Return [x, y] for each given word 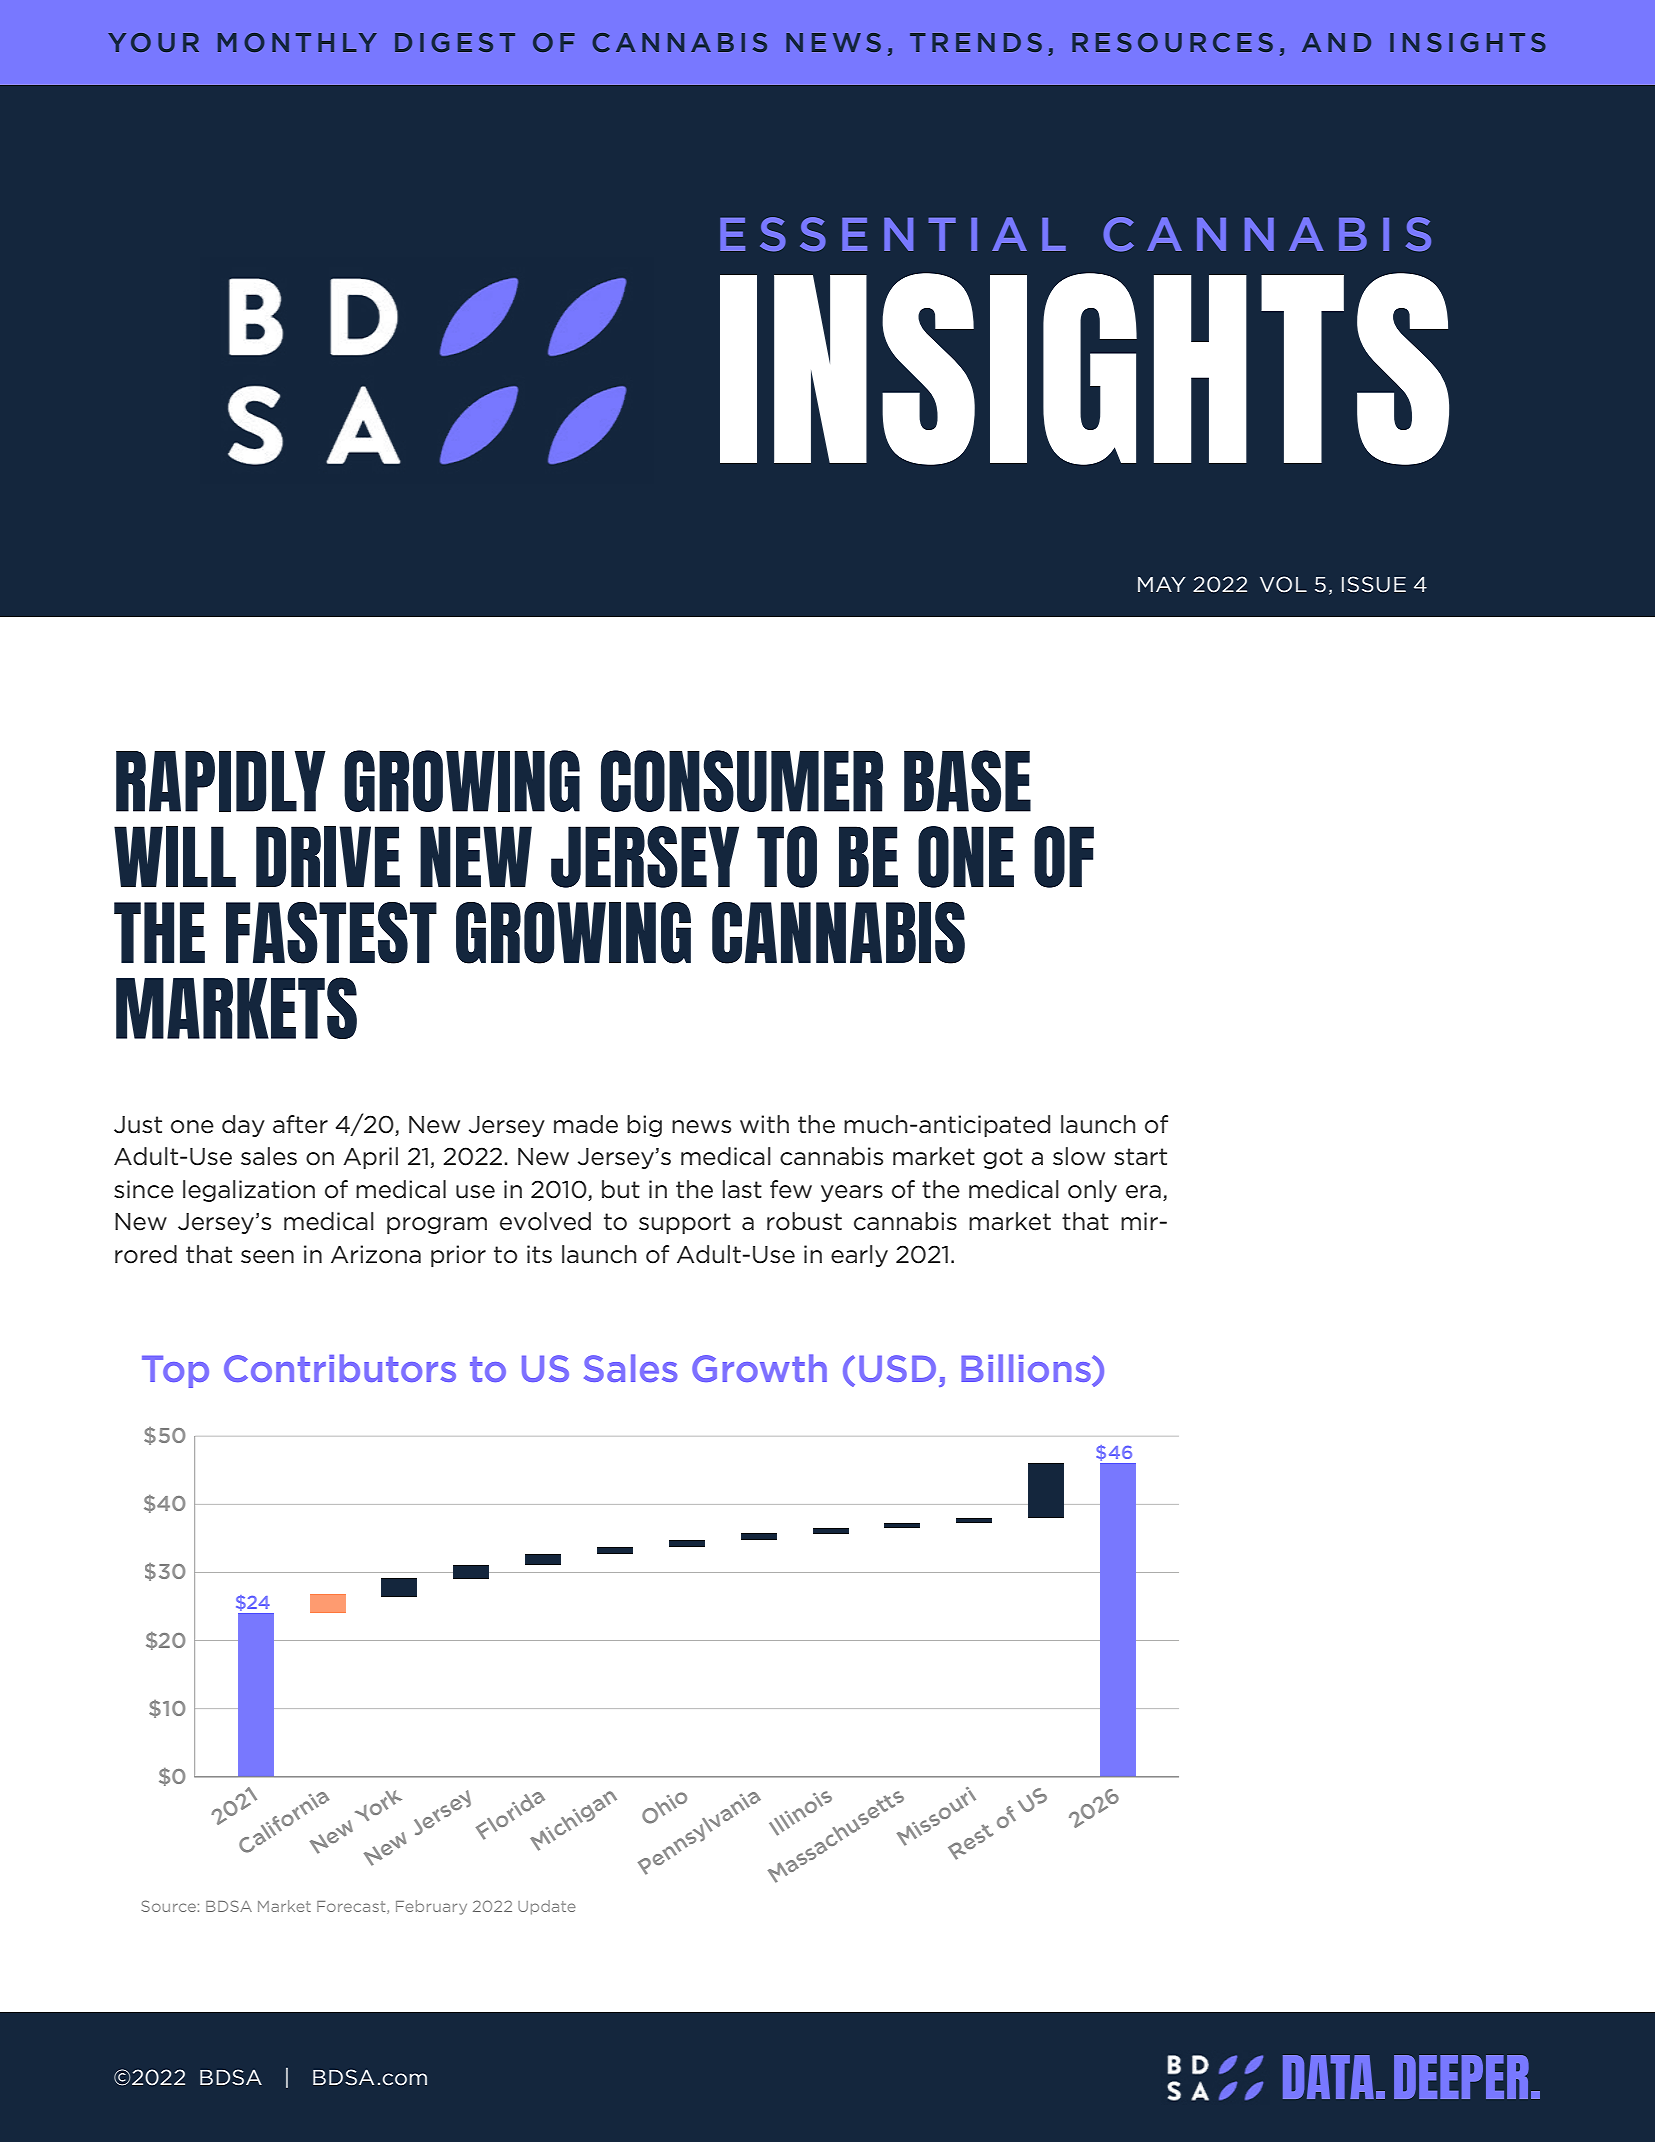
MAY [1162, 584]
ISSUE [1374, 584]
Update [547, 1907]
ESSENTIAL [893, 234]
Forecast [352, 1907]
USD [897, 1368]
